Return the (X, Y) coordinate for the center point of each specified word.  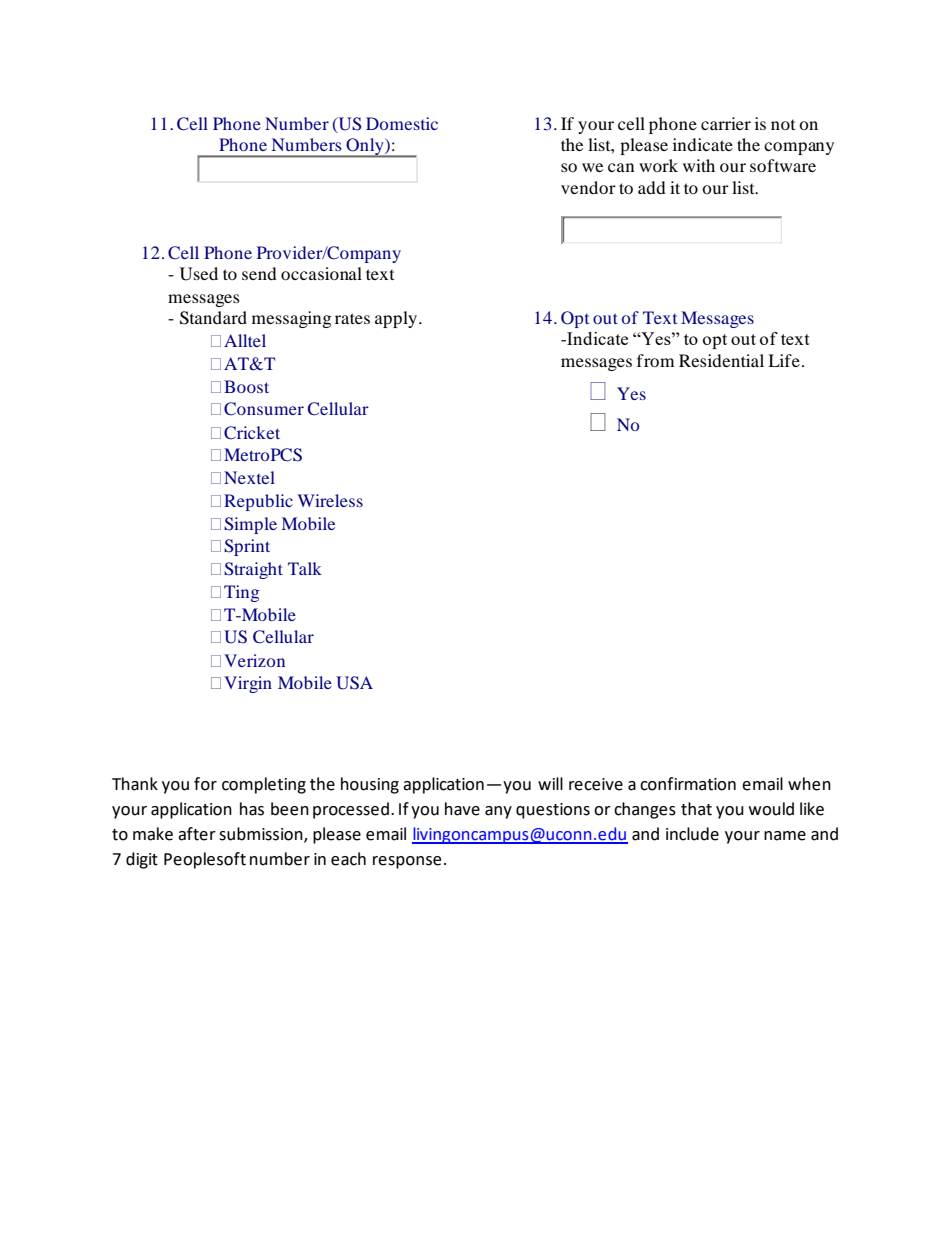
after (197, 834)
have (462, 809)
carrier (726, 123)
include (692, 834)
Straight (253, 570)
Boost (246, 386)
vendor (588, 187)
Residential (721, 360)
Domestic (402, 123)
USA (354, 683)
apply (397, 319)
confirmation (688, 784)
